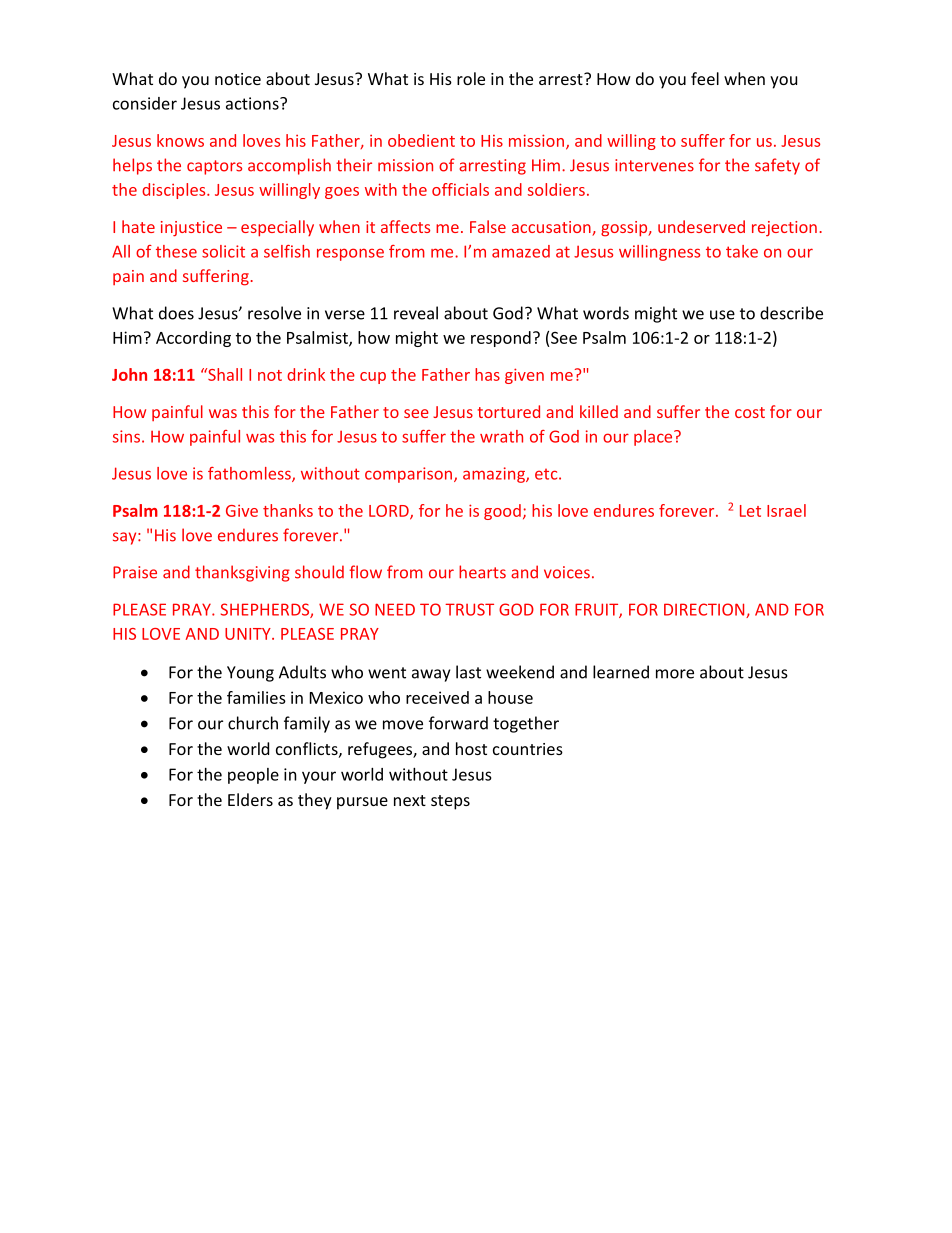 The image size is (952, 1233). Describe the element at coordinates (253, 776) in the screenshot. I see `people` at that location.
